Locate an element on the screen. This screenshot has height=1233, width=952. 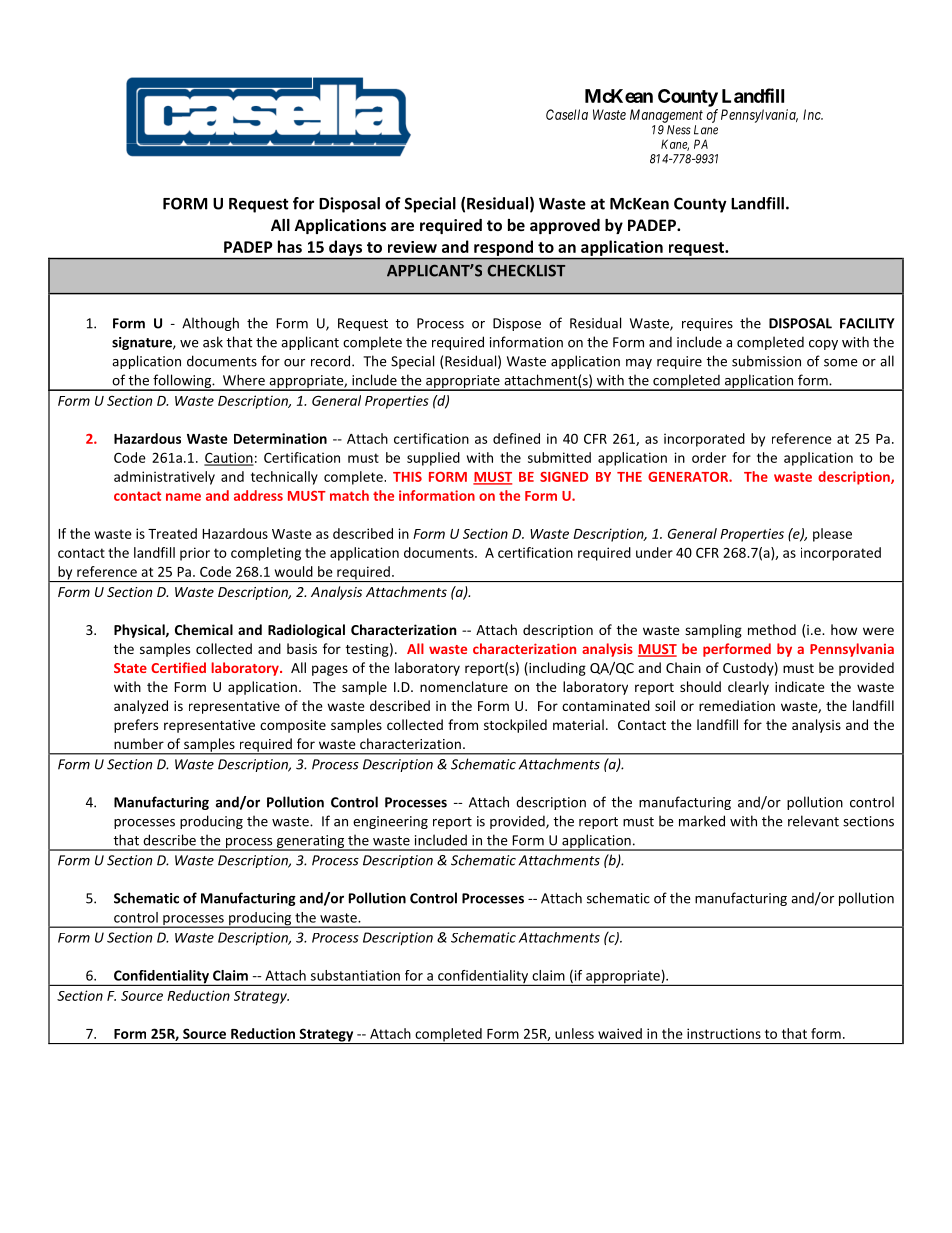
under is located at coordinates (654, 552).
